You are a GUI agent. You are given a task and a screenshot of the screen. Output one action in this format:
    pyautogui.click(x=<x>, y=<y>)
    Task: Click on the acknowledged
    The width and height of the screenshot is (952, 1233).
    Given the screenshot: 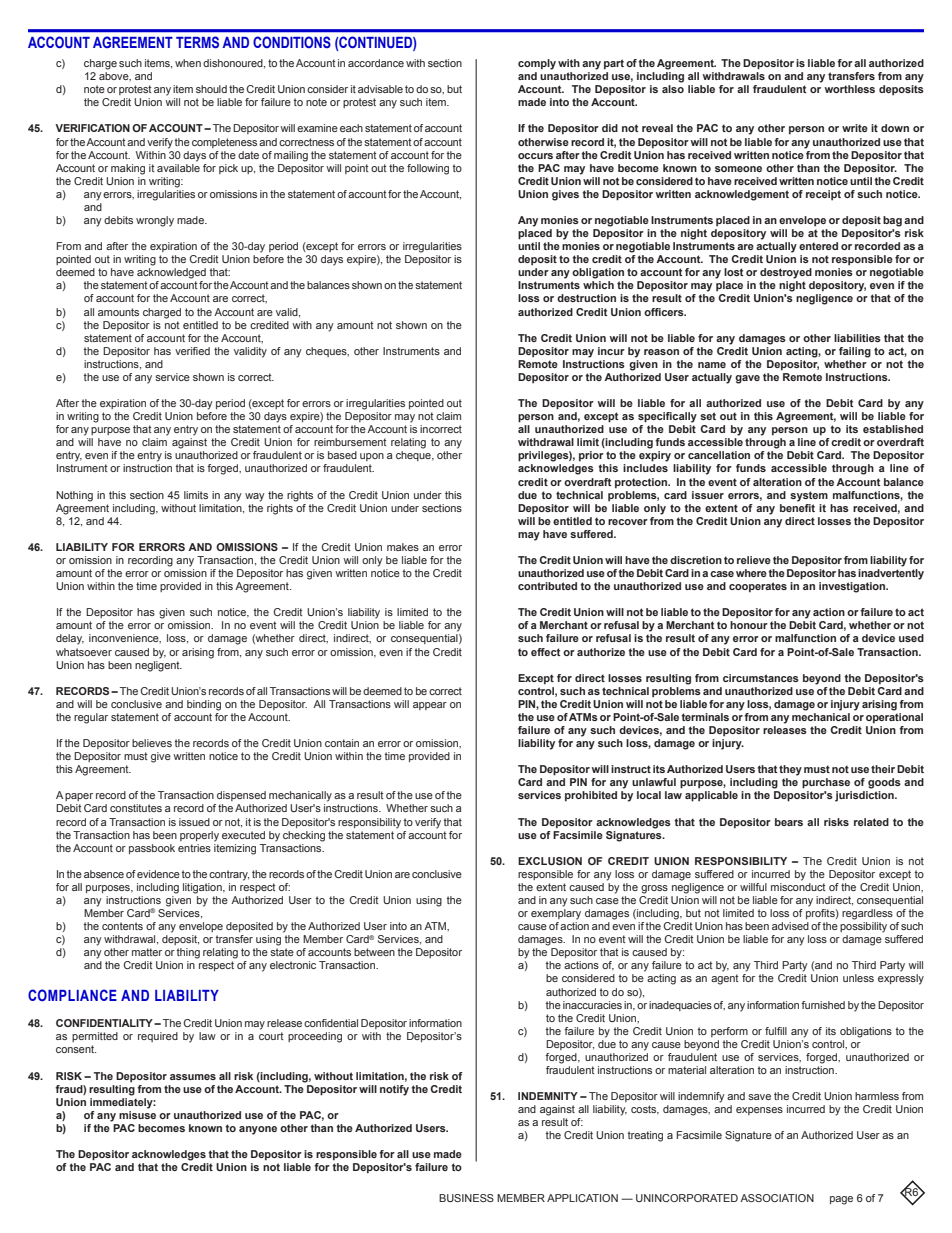 What is the action you would take?
    pyautogui.click(x=171, y=273)
